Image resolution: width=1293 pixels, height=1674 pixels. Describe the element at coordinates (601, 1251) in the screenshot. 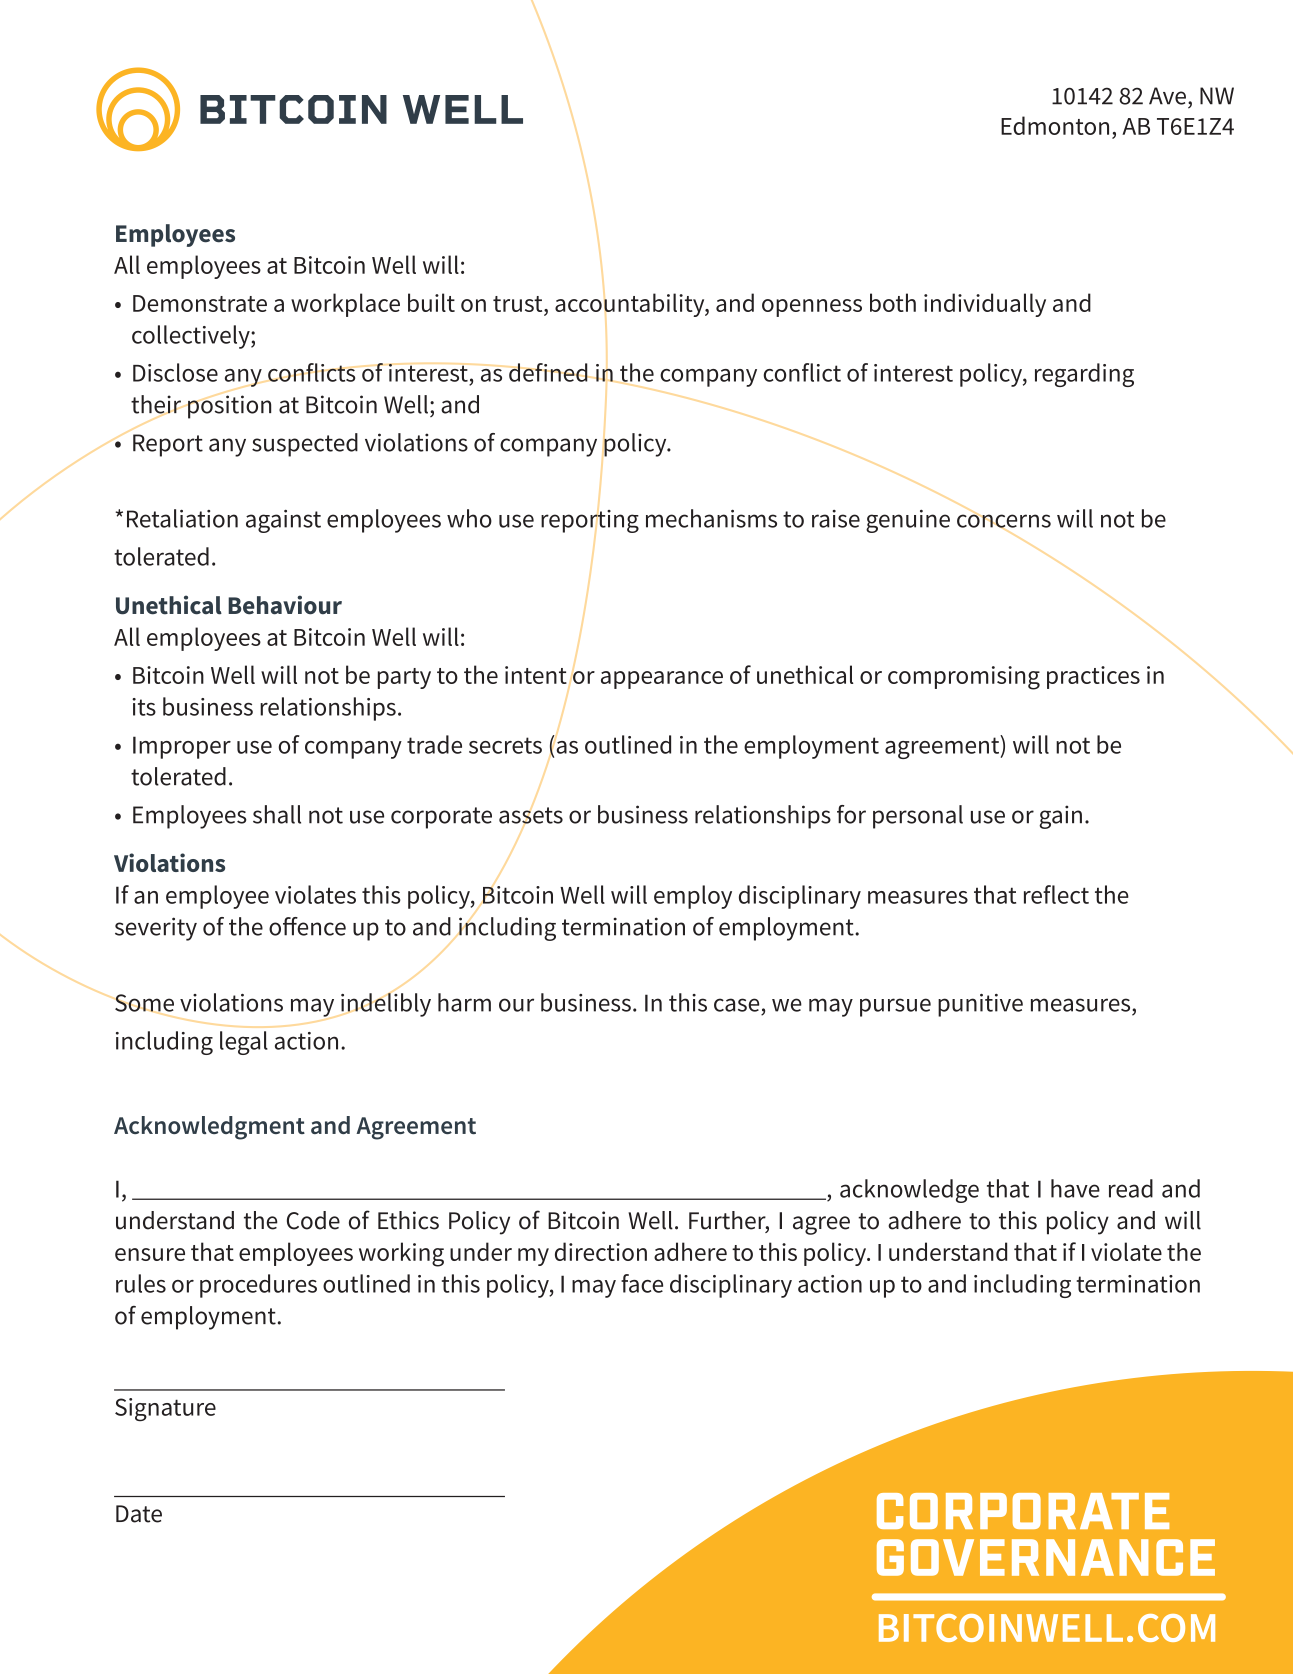

I see `direction` at that location.
